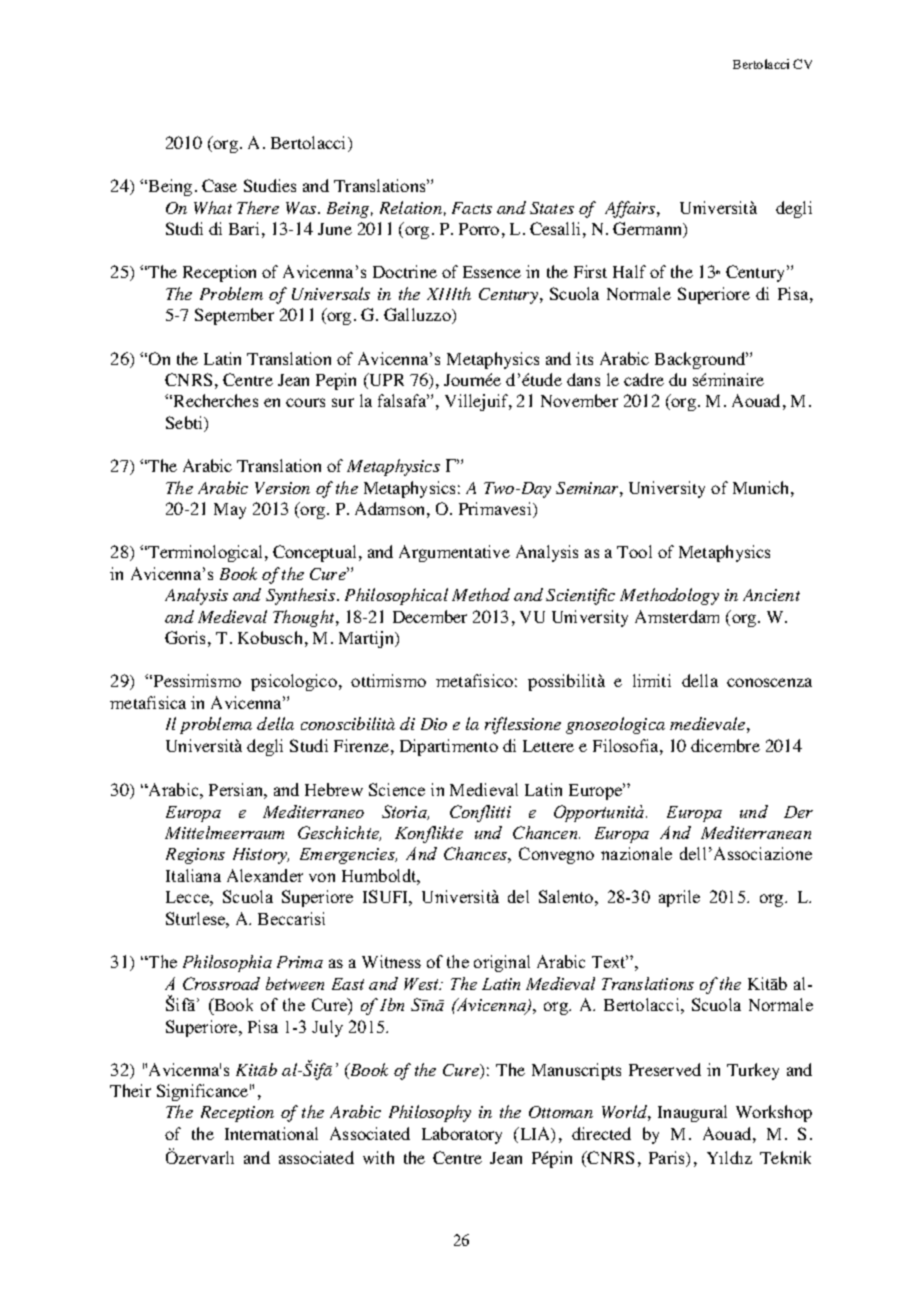 The image size is (924, 1308). What do you see at coordinates (195, 856) in the screenshot?
I see `Regions` at bounding box center [195, 856].
